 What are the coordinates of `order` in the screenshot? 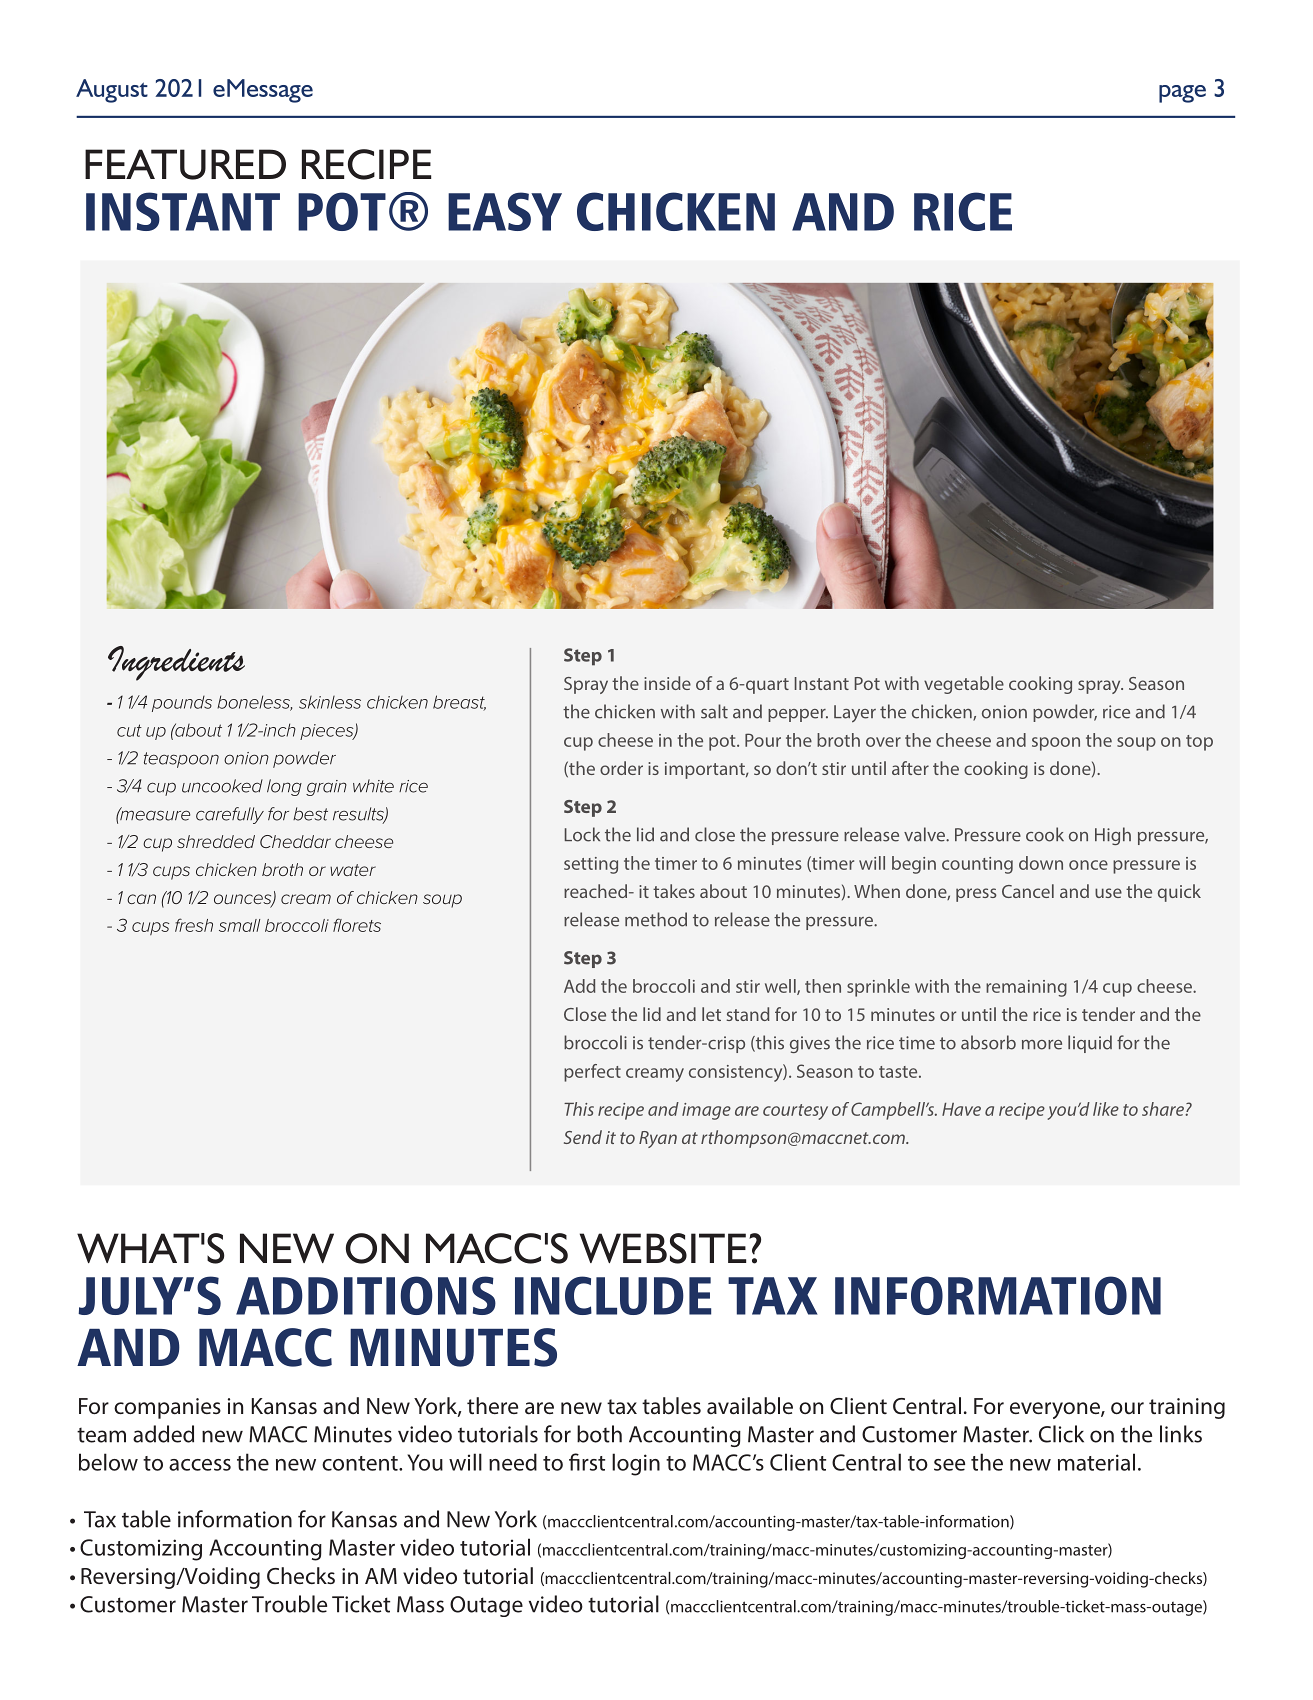 It's located at (621, 768).
